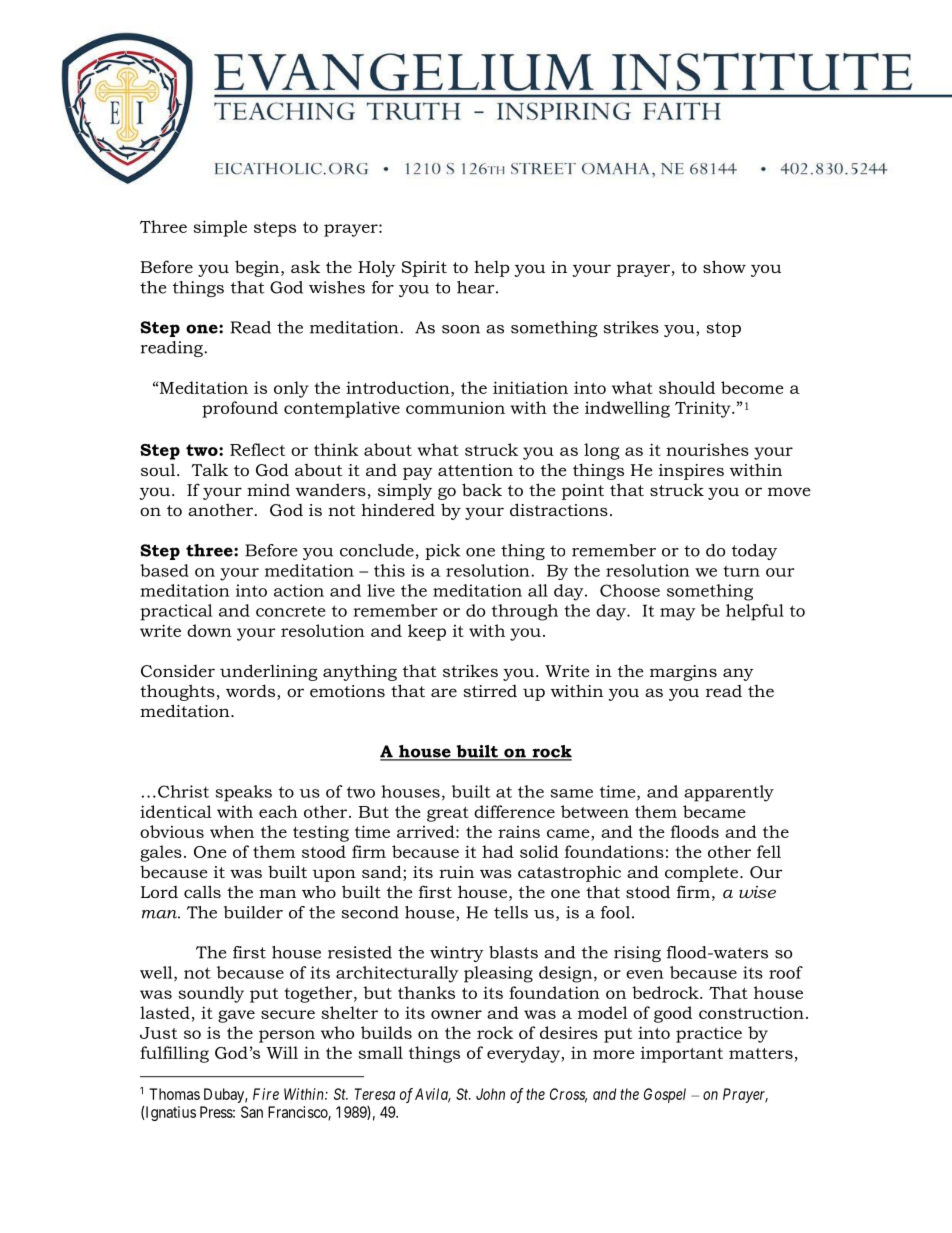 The width and height of the page is (952, 1233). What do you see at coordinates (683, 673) in the page?
I see `margins` at bounding box center [683, 673].
